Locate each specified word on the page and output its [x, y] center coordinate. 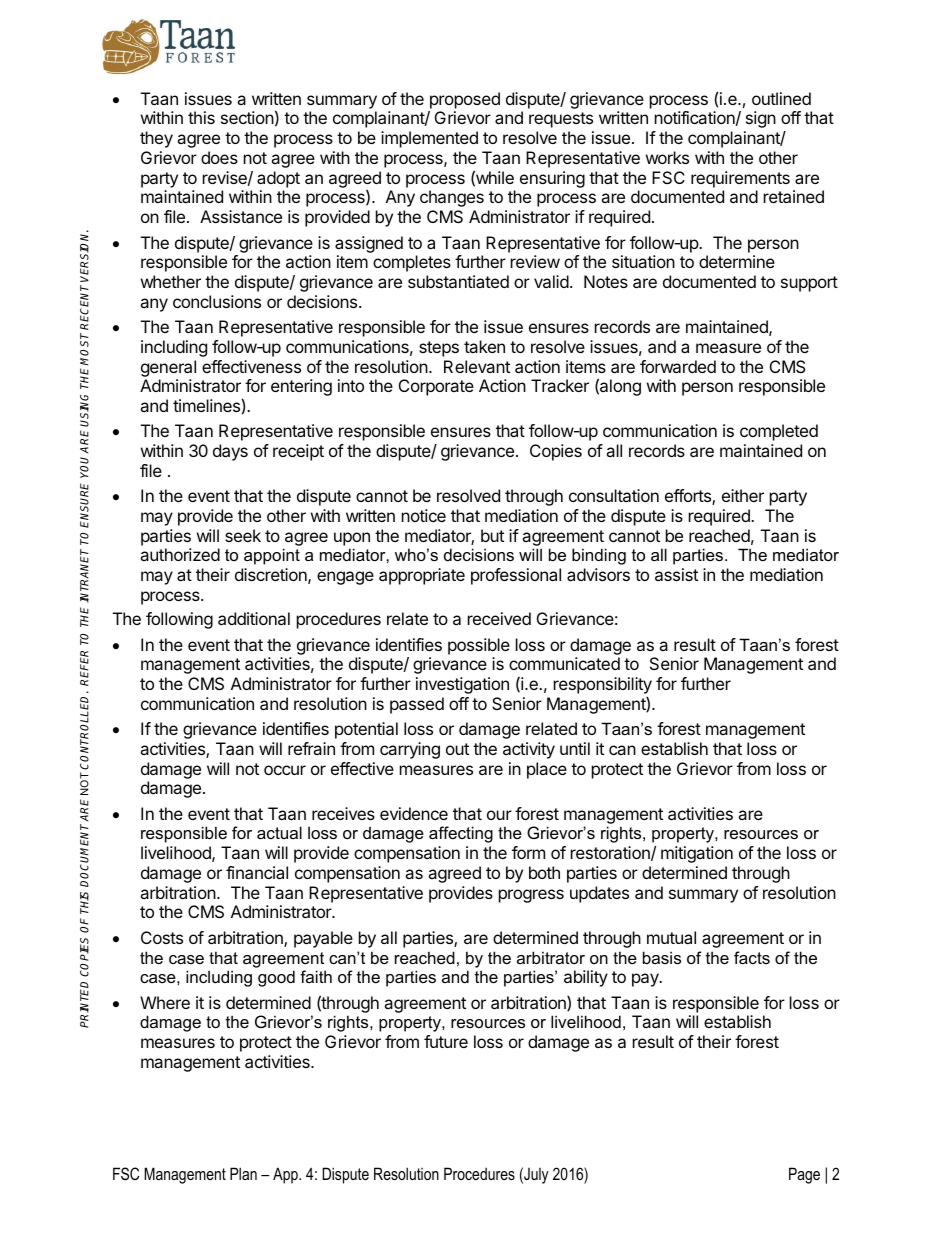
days [230, 452]
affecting [461, 834]
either [743, 495]
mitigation [697, 854]
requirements [740, 179]
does [219, 157]
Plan [243, 1173]
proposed [465, 100]
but [492, 535]
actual [279, 832]
